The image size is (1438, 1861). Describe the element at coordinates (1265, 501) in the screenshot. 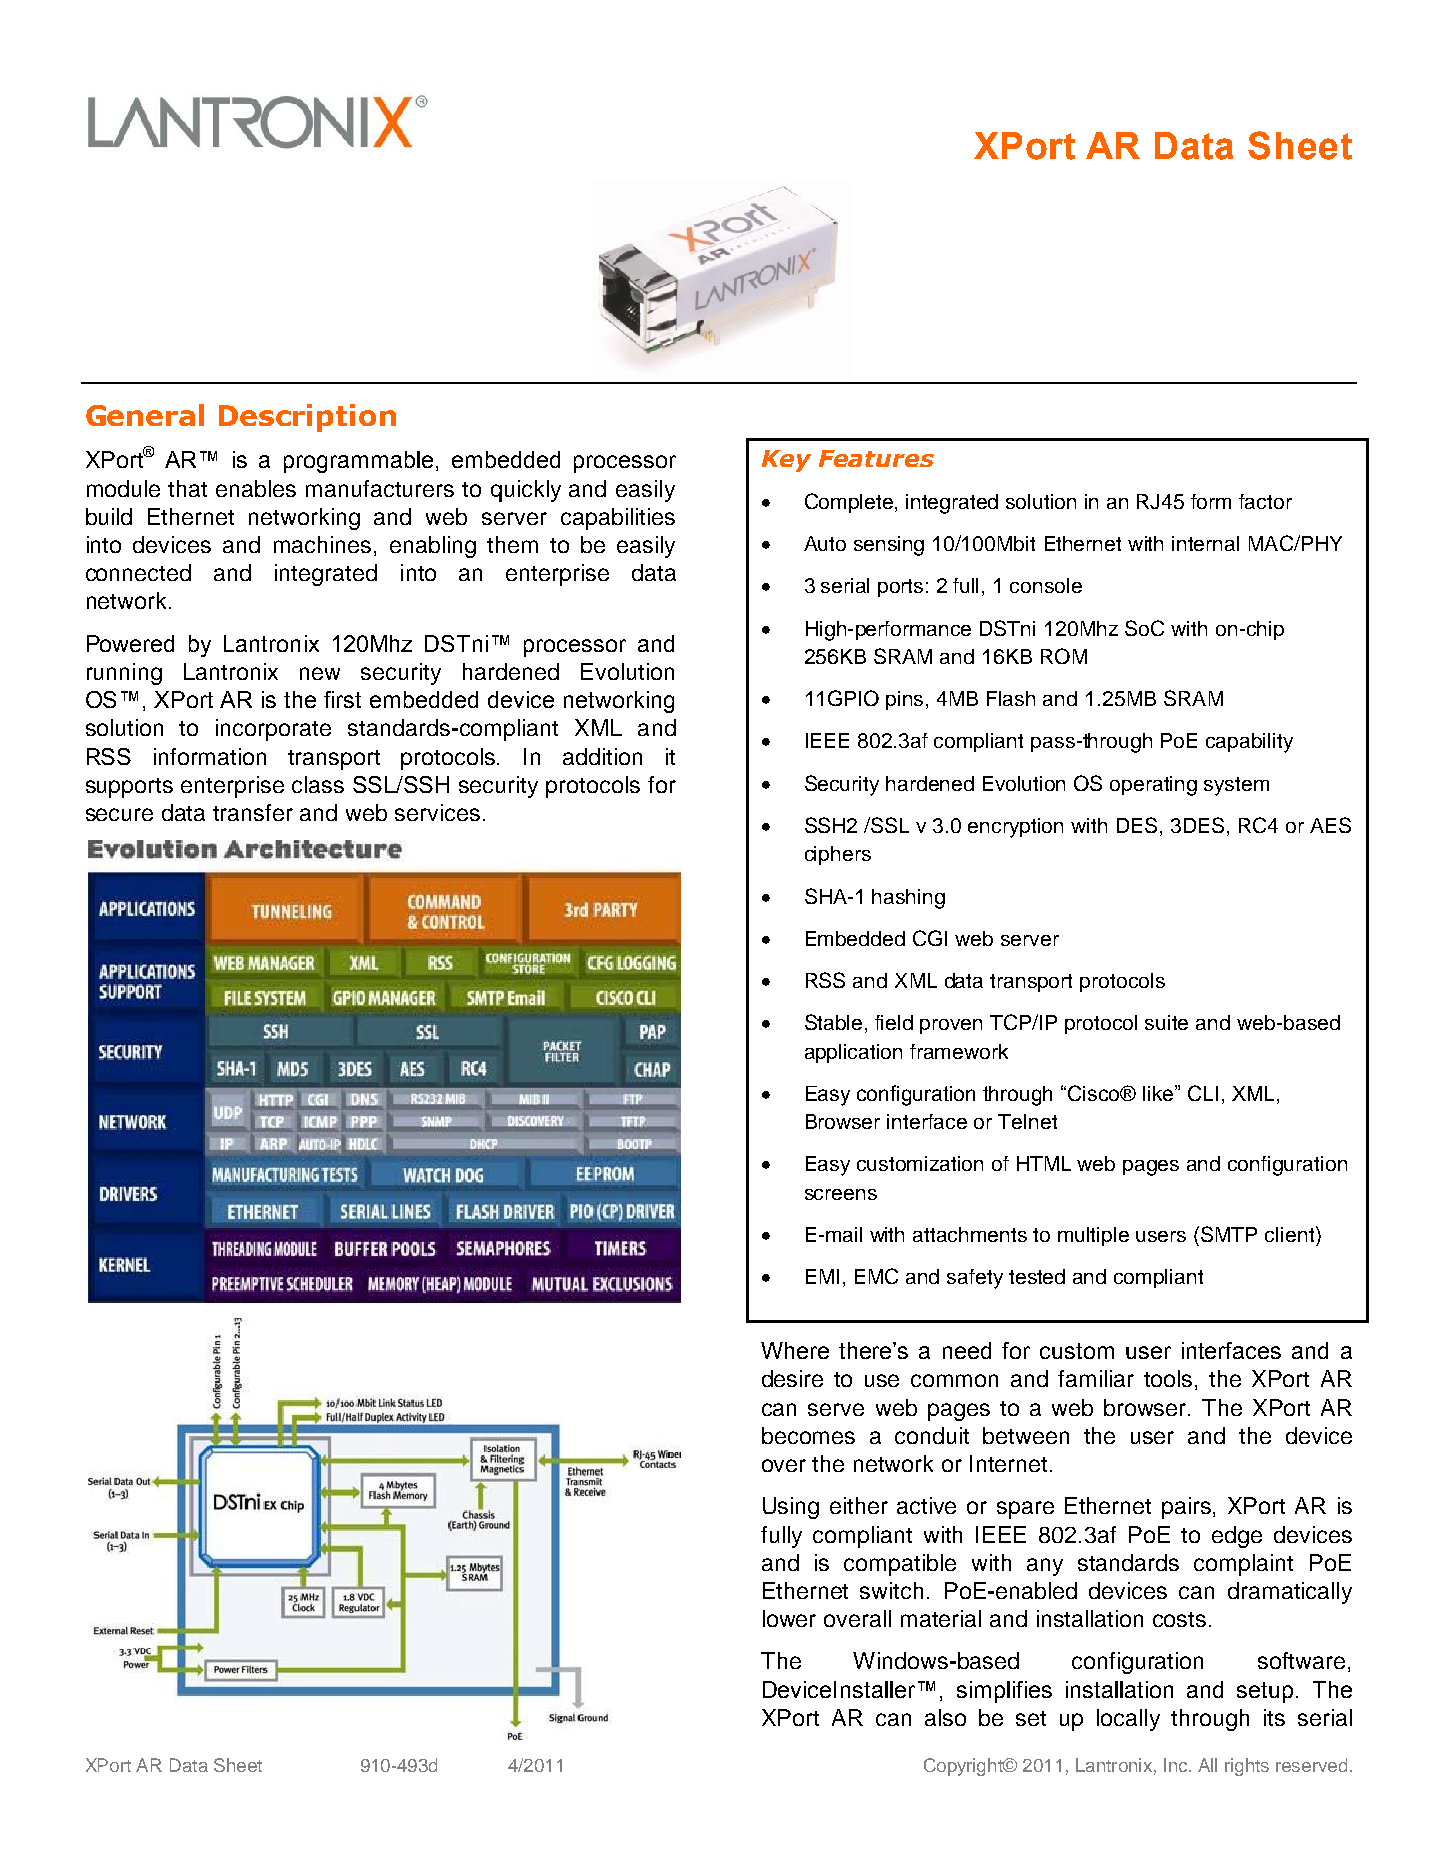

I see `factor` at that location.
